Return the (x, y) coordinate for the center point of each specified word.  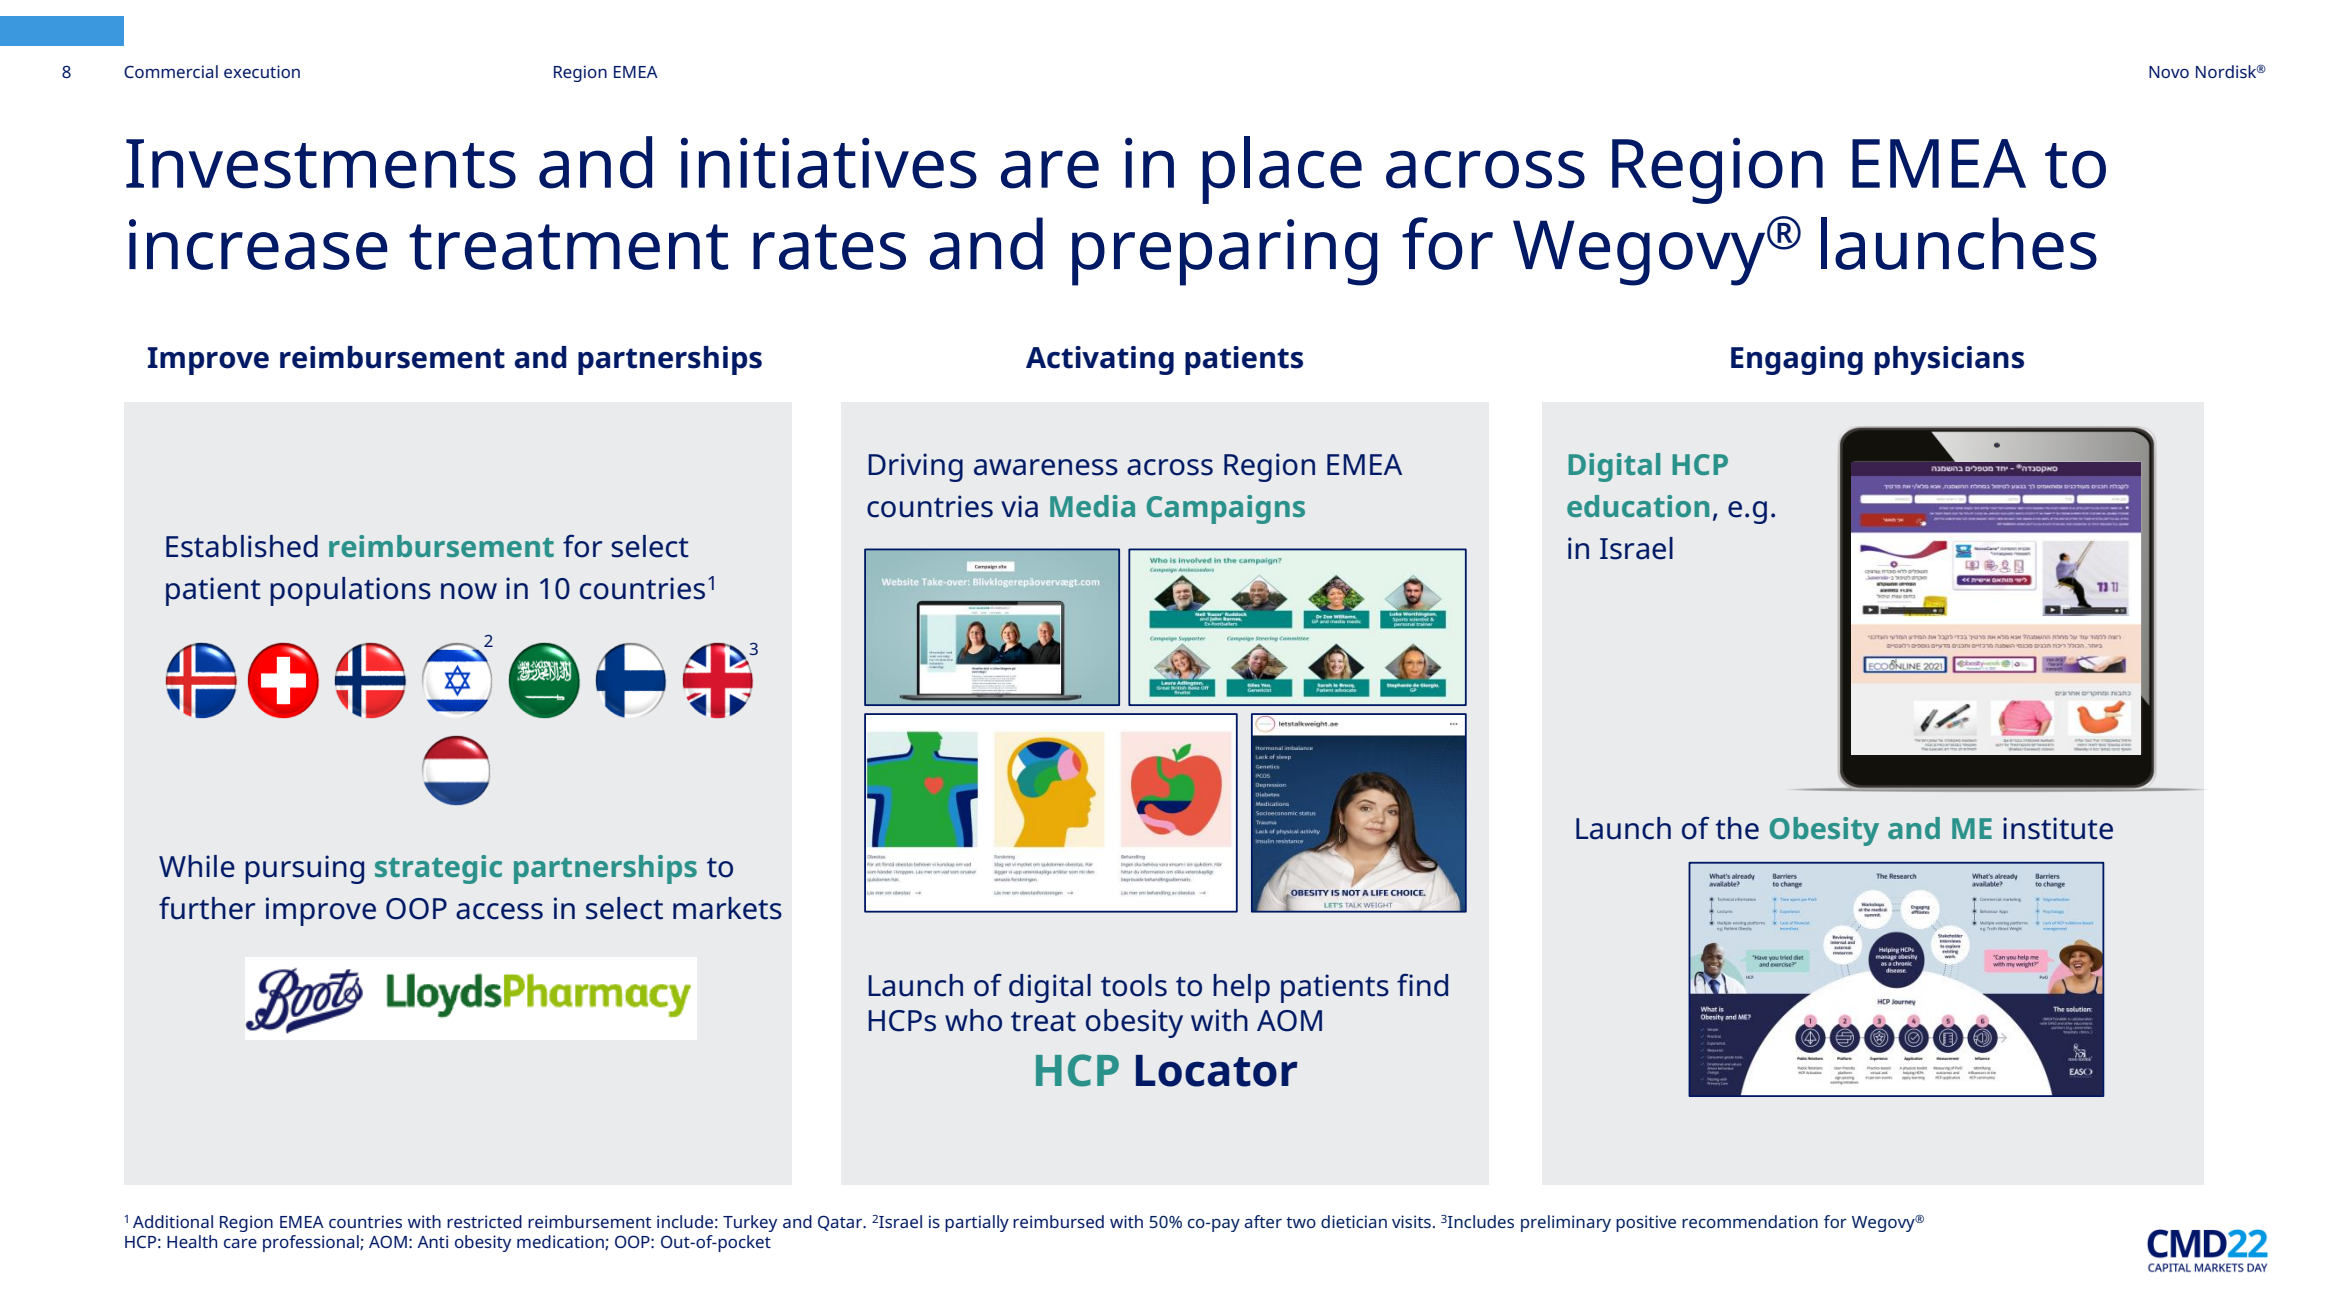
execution (262, 71)
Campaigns (1226, 509)
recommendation (1750, 1221)
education (1638, 506)
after (1263, 1221)
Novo (2169, 72)
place (1282, 170)
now (469, 591)
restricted (484, 1221)
